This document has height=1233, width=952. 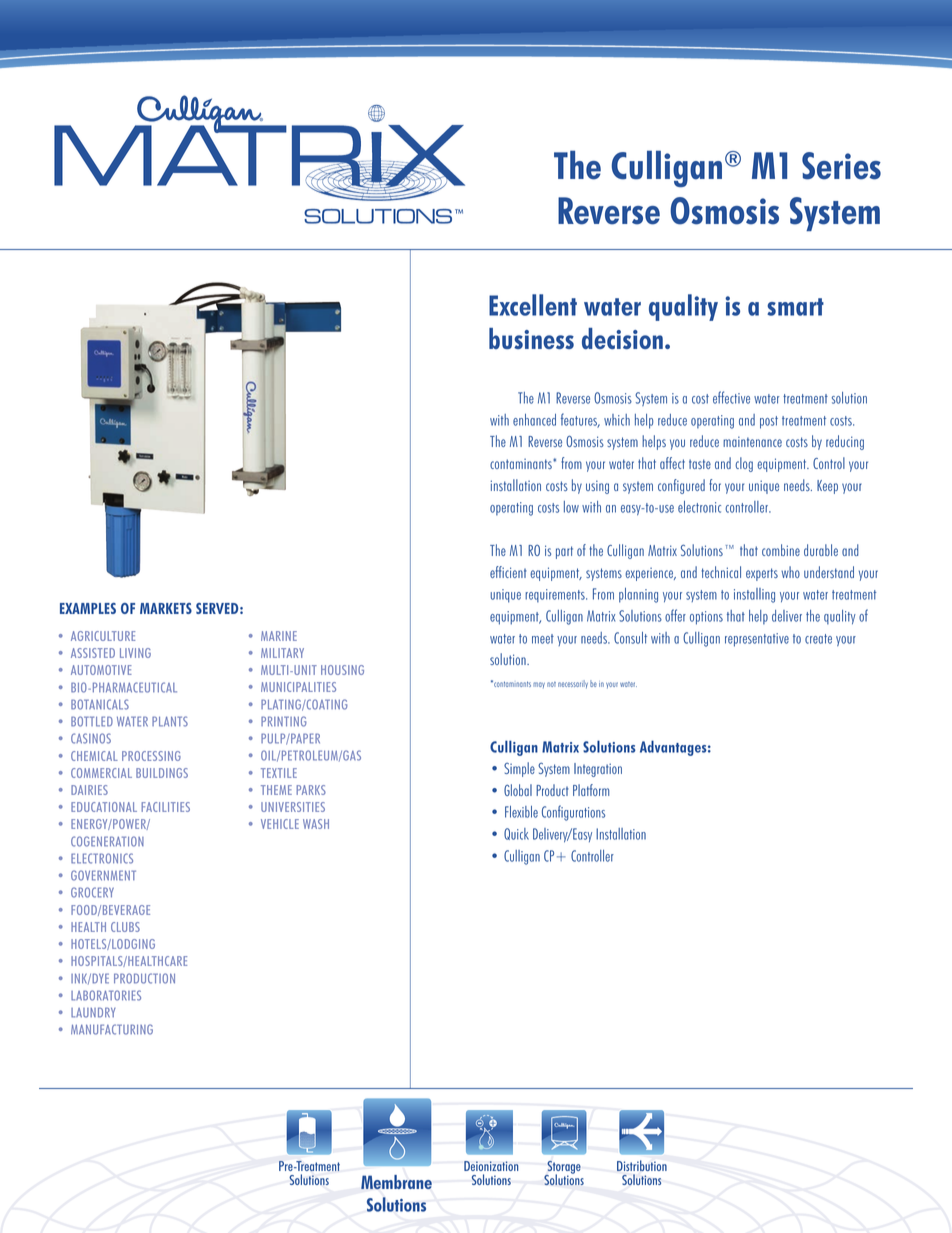 What do you see at coordinates (396, 1182) in the document?
I see `Membrane` at bounding box center [396, 1182].
